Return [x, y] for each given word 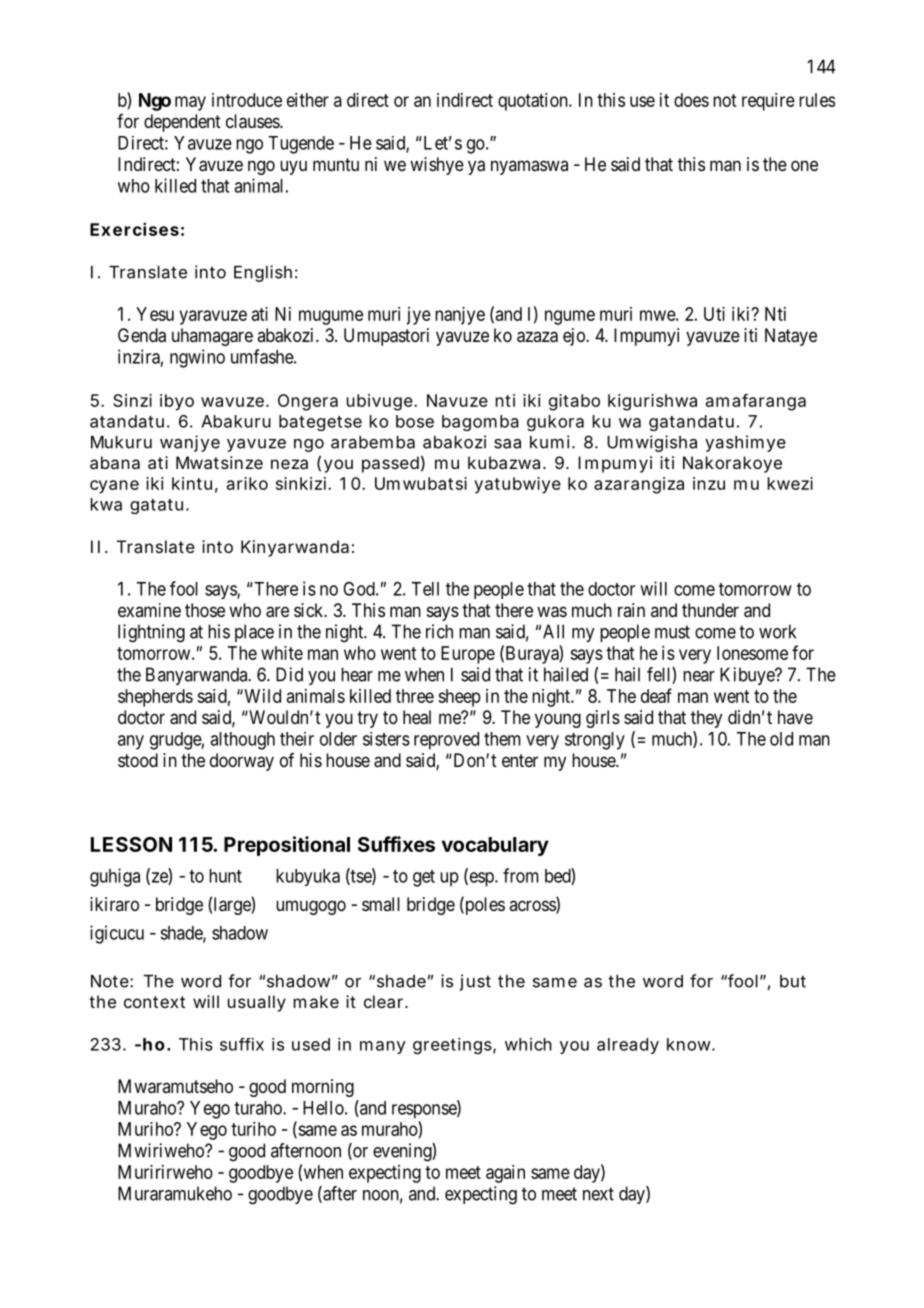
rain [631, 610]
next [598, 1194]
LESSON [131, 844]
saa [507, 444]
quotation [534, 102]
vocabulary [495, 846]
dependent [182, 123]
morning [323, 1088]
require [768, 102]
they [706, 719]
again [505, 1174]
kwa [106, 504]
